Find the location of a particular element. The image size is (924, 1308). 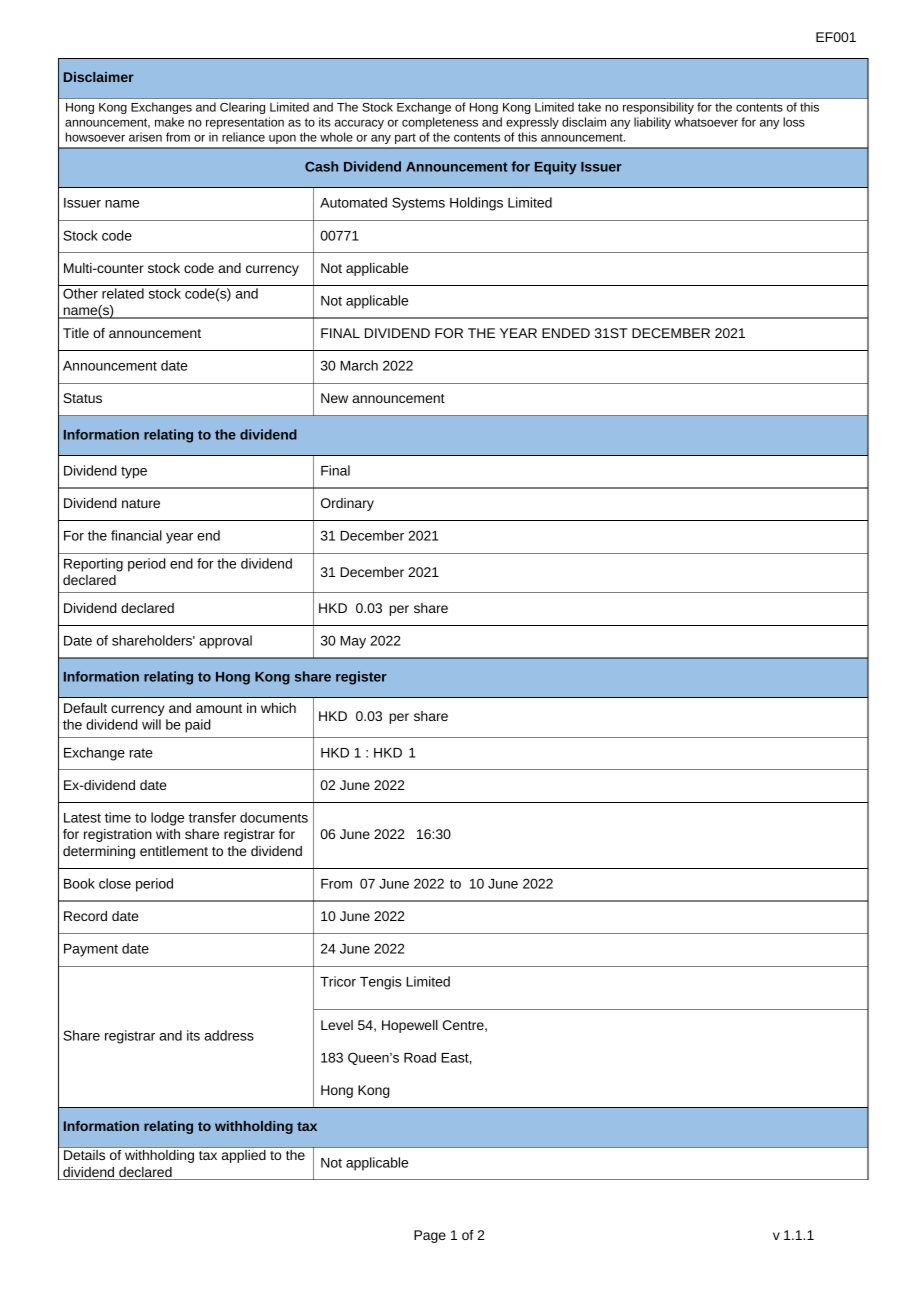

documents is located at coordinates (274, 817).
